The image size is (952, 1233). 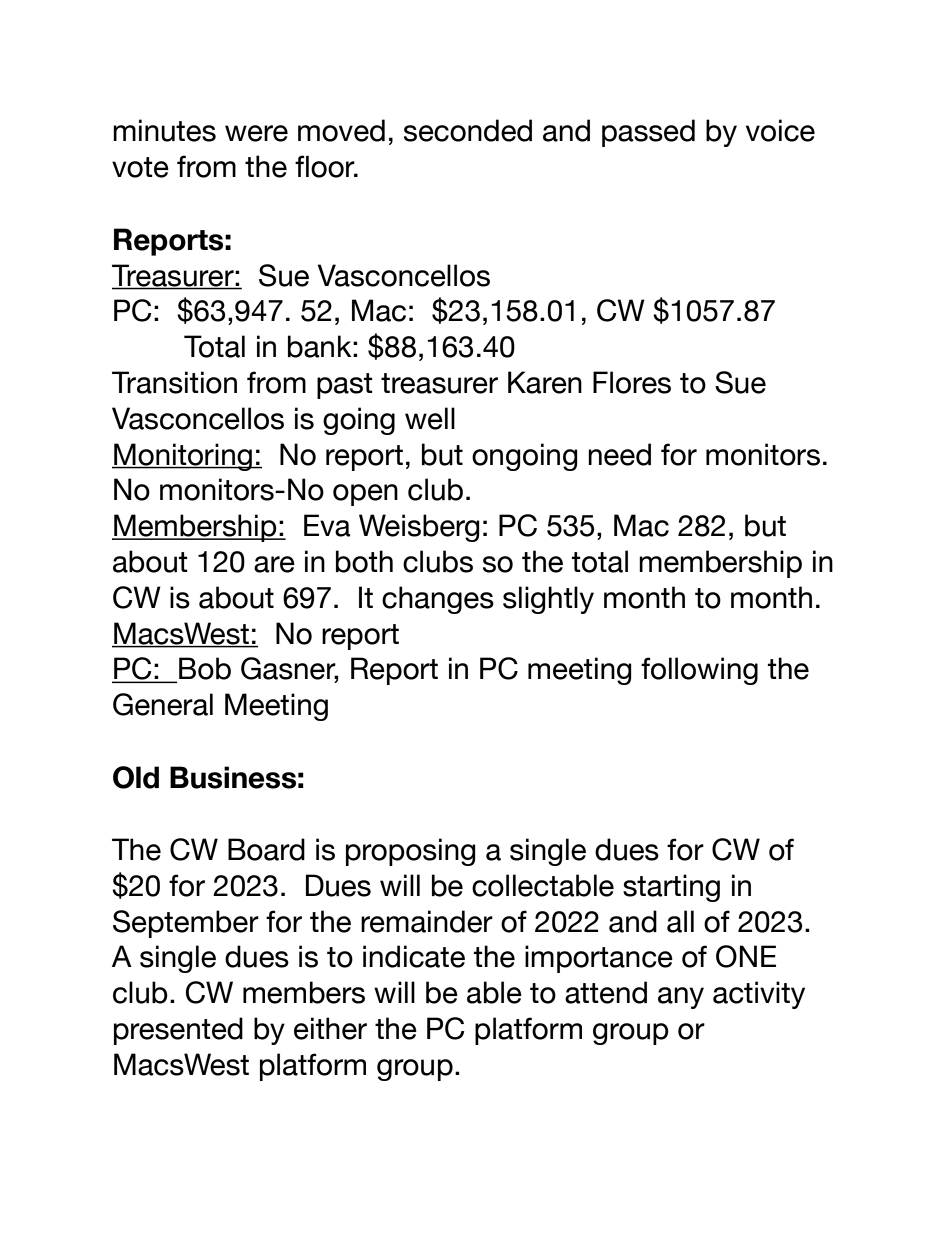 I want to click on seconded, so click(x=468, y=130).
